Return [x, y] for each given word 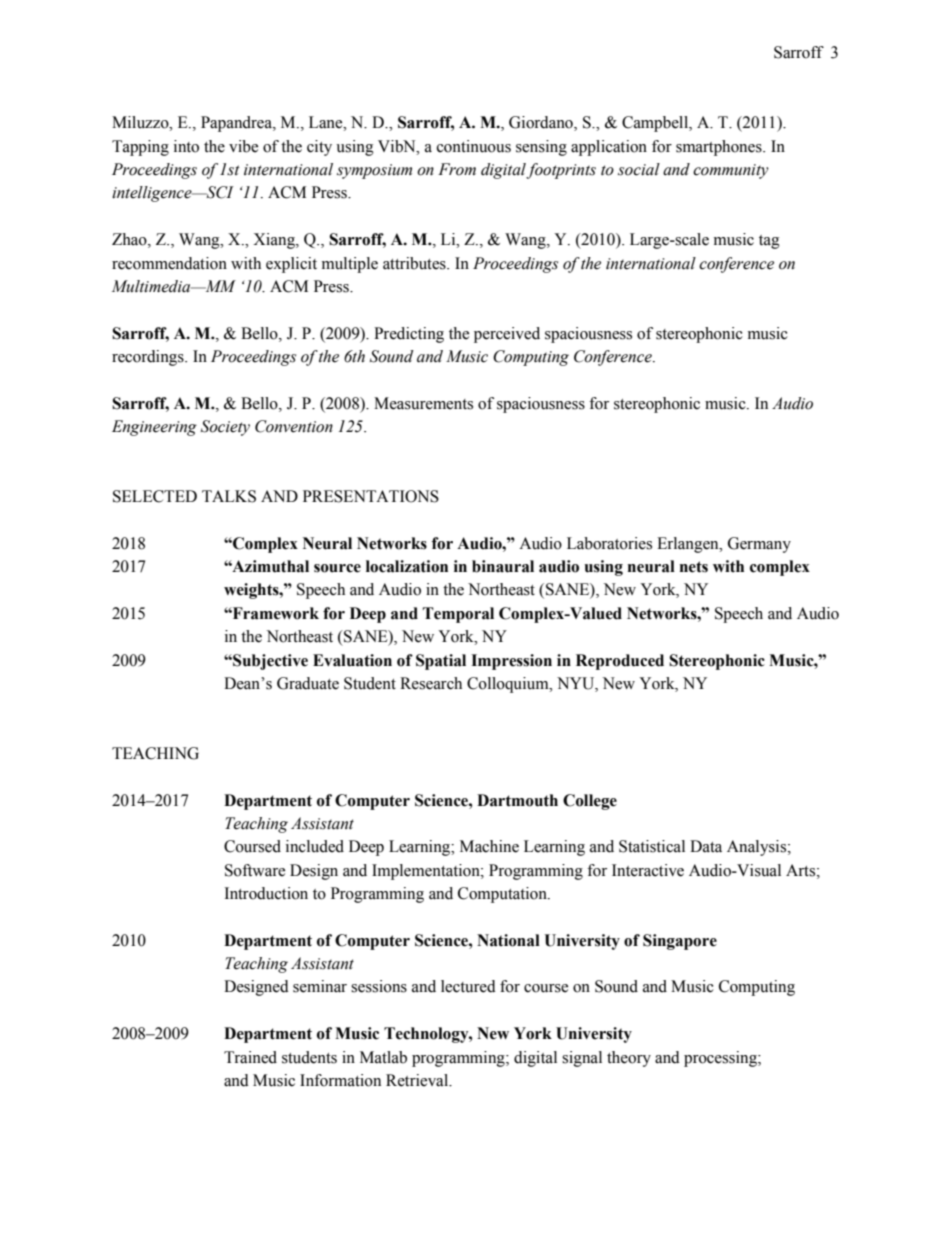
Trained [250, 1057]
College [590, 802]
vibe [243, 146]
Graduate [308, 683]
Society [225, 428]
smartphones [720, 148]
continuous [474, 146]
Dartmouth [517, 800]
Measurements [423, 403]
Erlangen [689, 545]
